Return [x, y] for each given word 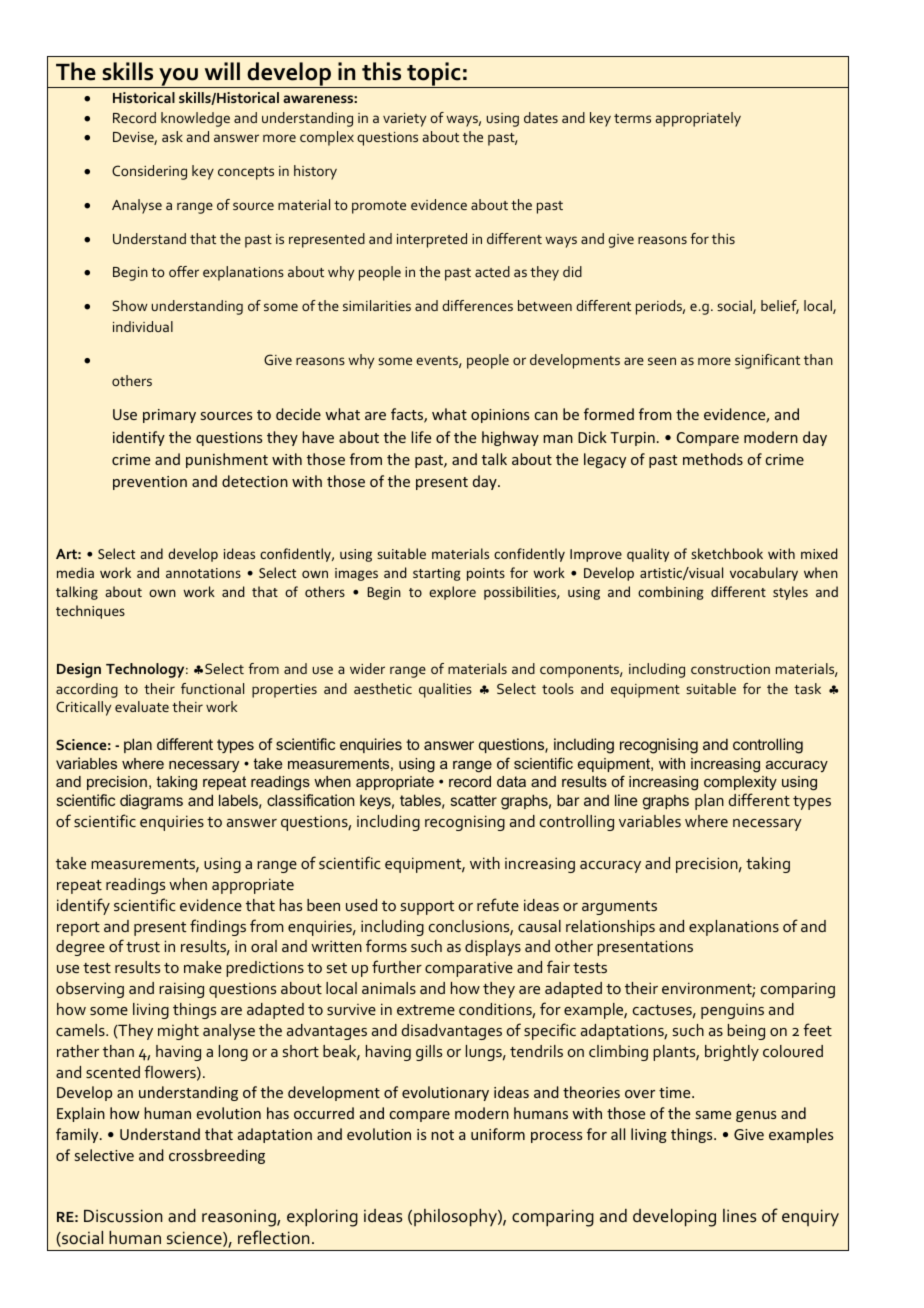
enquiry [810, 1217]
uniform [498, 1134]
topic [434, 75]
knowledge [195, 119]
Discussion [123, 1216]
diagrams [151, 802]
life [421, 437]
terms [632, 118]
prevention [150, 483]
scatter [473, 800]
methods [713, 459]
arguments [619, 908]
